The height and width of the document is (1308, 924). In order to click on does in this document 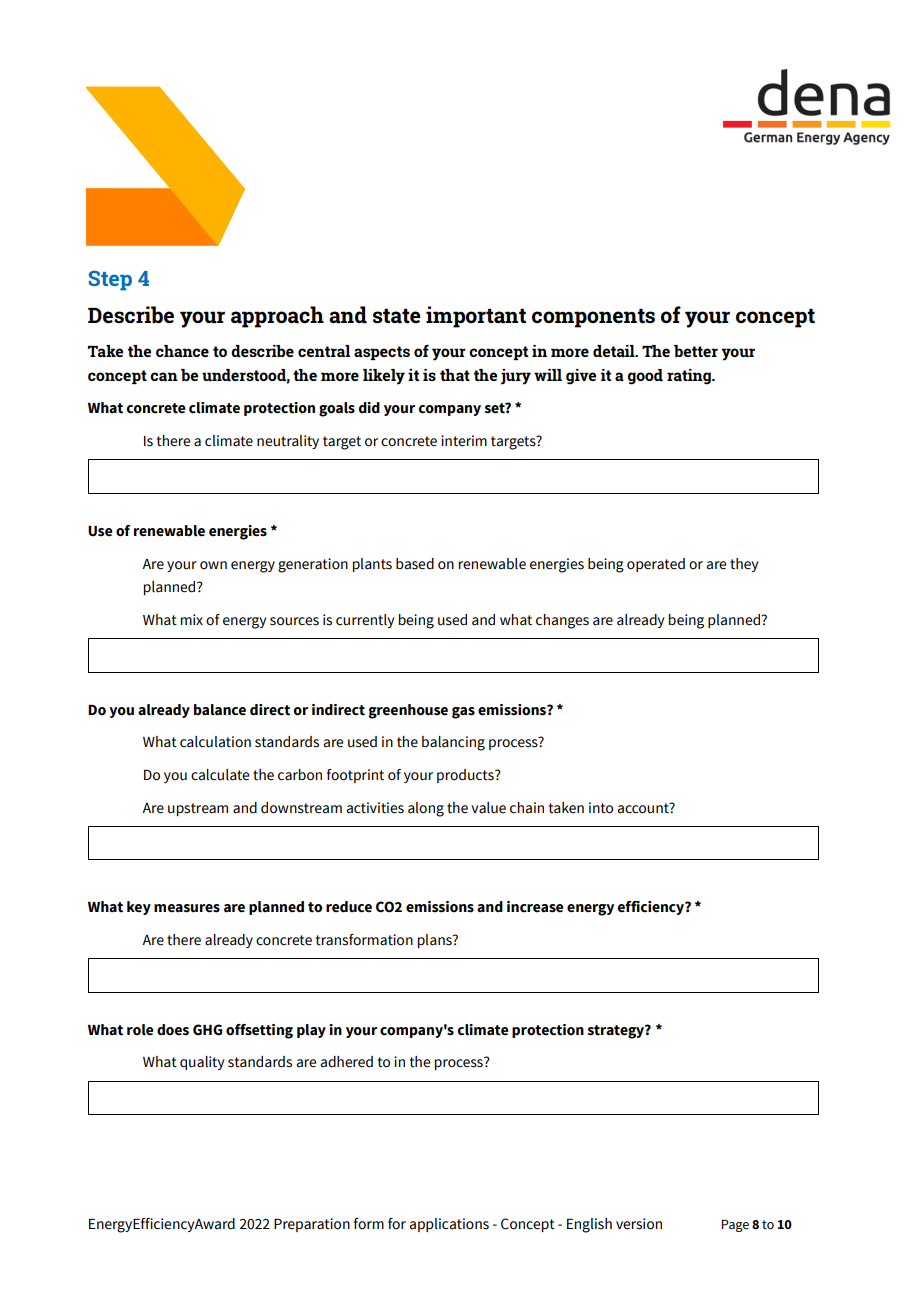, I will do `click(173, 1030)`.
